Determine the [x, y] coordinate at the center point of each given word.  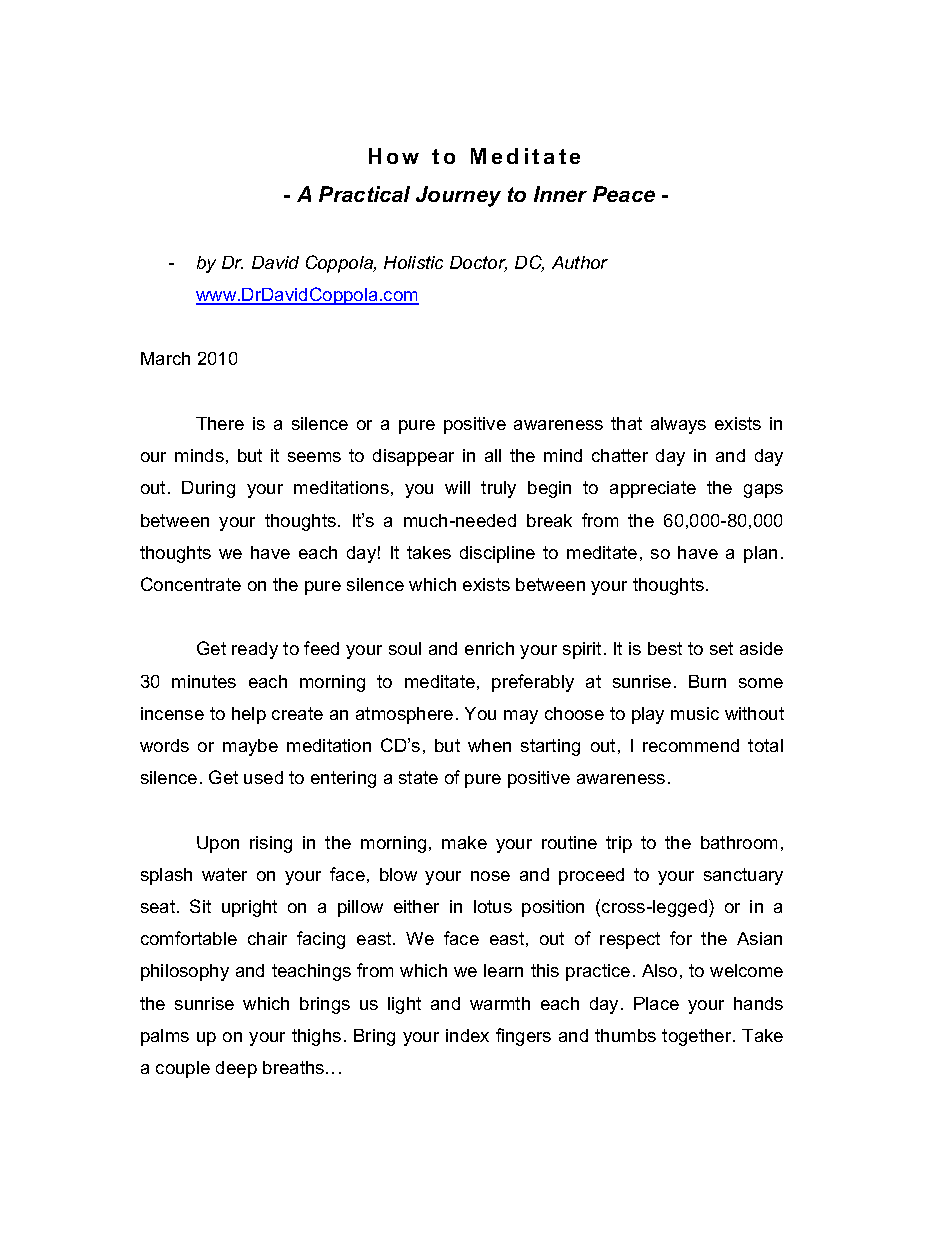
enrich [489, 648]
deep [236, 1069]
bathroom [739, 842]
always [678, 425]
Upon [218, 844]
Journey [458, 196]
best [665, 648]
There [220, 423]
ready [255, 650]
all [493, 455]
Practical [364, 194]
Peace [624, 194]
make [464, 842]
